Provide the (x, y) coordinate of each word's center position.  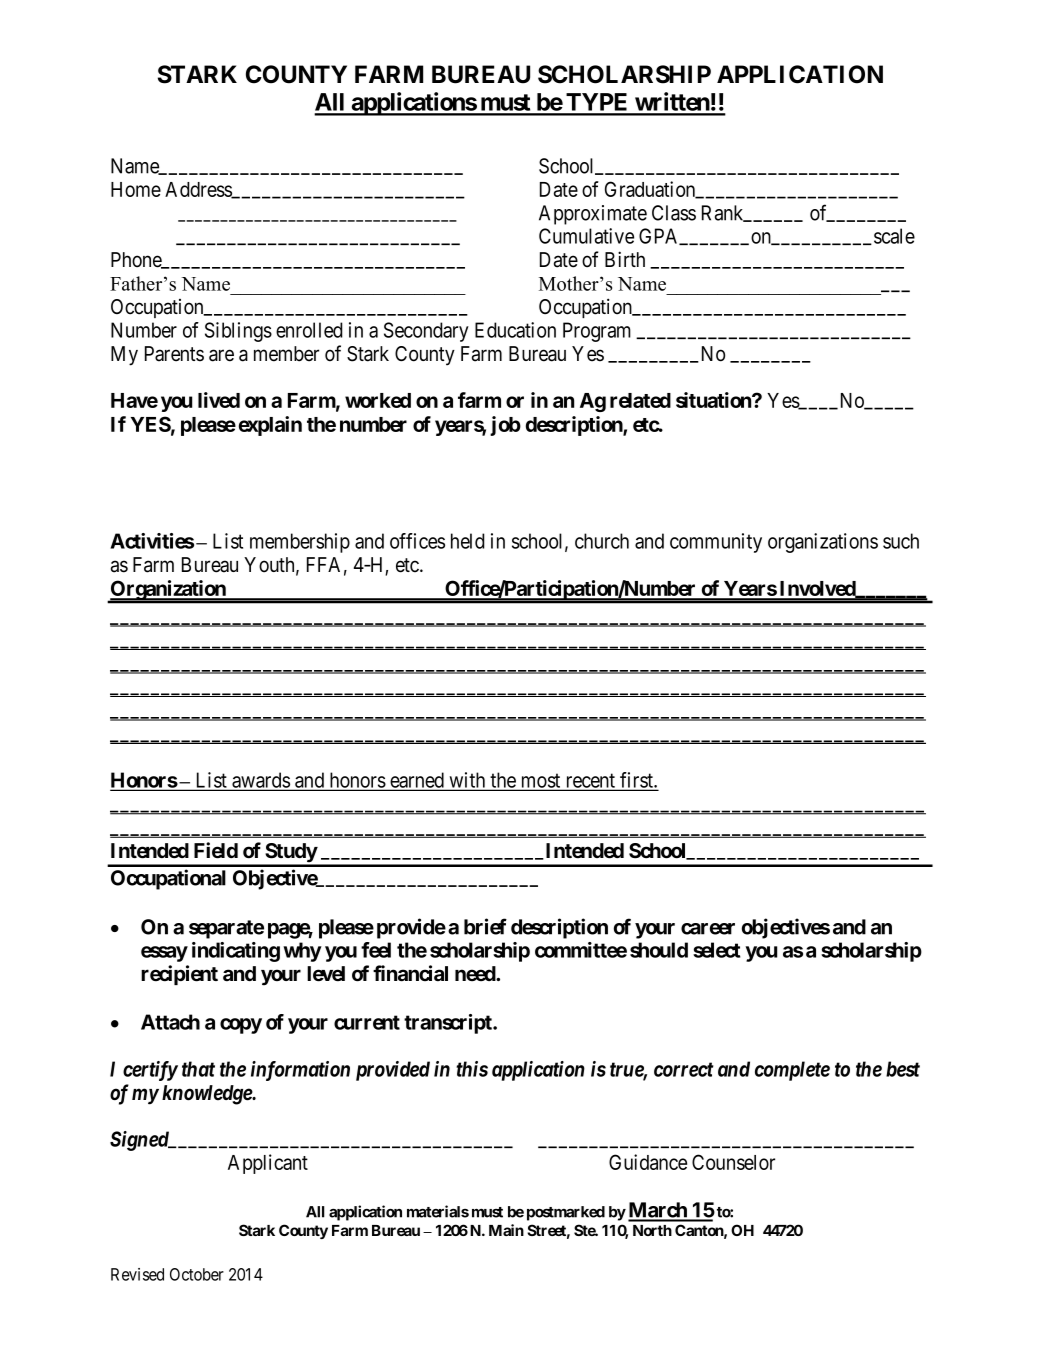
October (197, 1274)
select (716, 950)
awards (260, 781)
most (541, 781)
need (476, 974)
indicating (236, 952)
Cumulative (586, 236)
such (901, 541)
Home (136, 189)
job (505, 426)
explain (270, 426)
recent (590, 781)
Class (674, 213)
